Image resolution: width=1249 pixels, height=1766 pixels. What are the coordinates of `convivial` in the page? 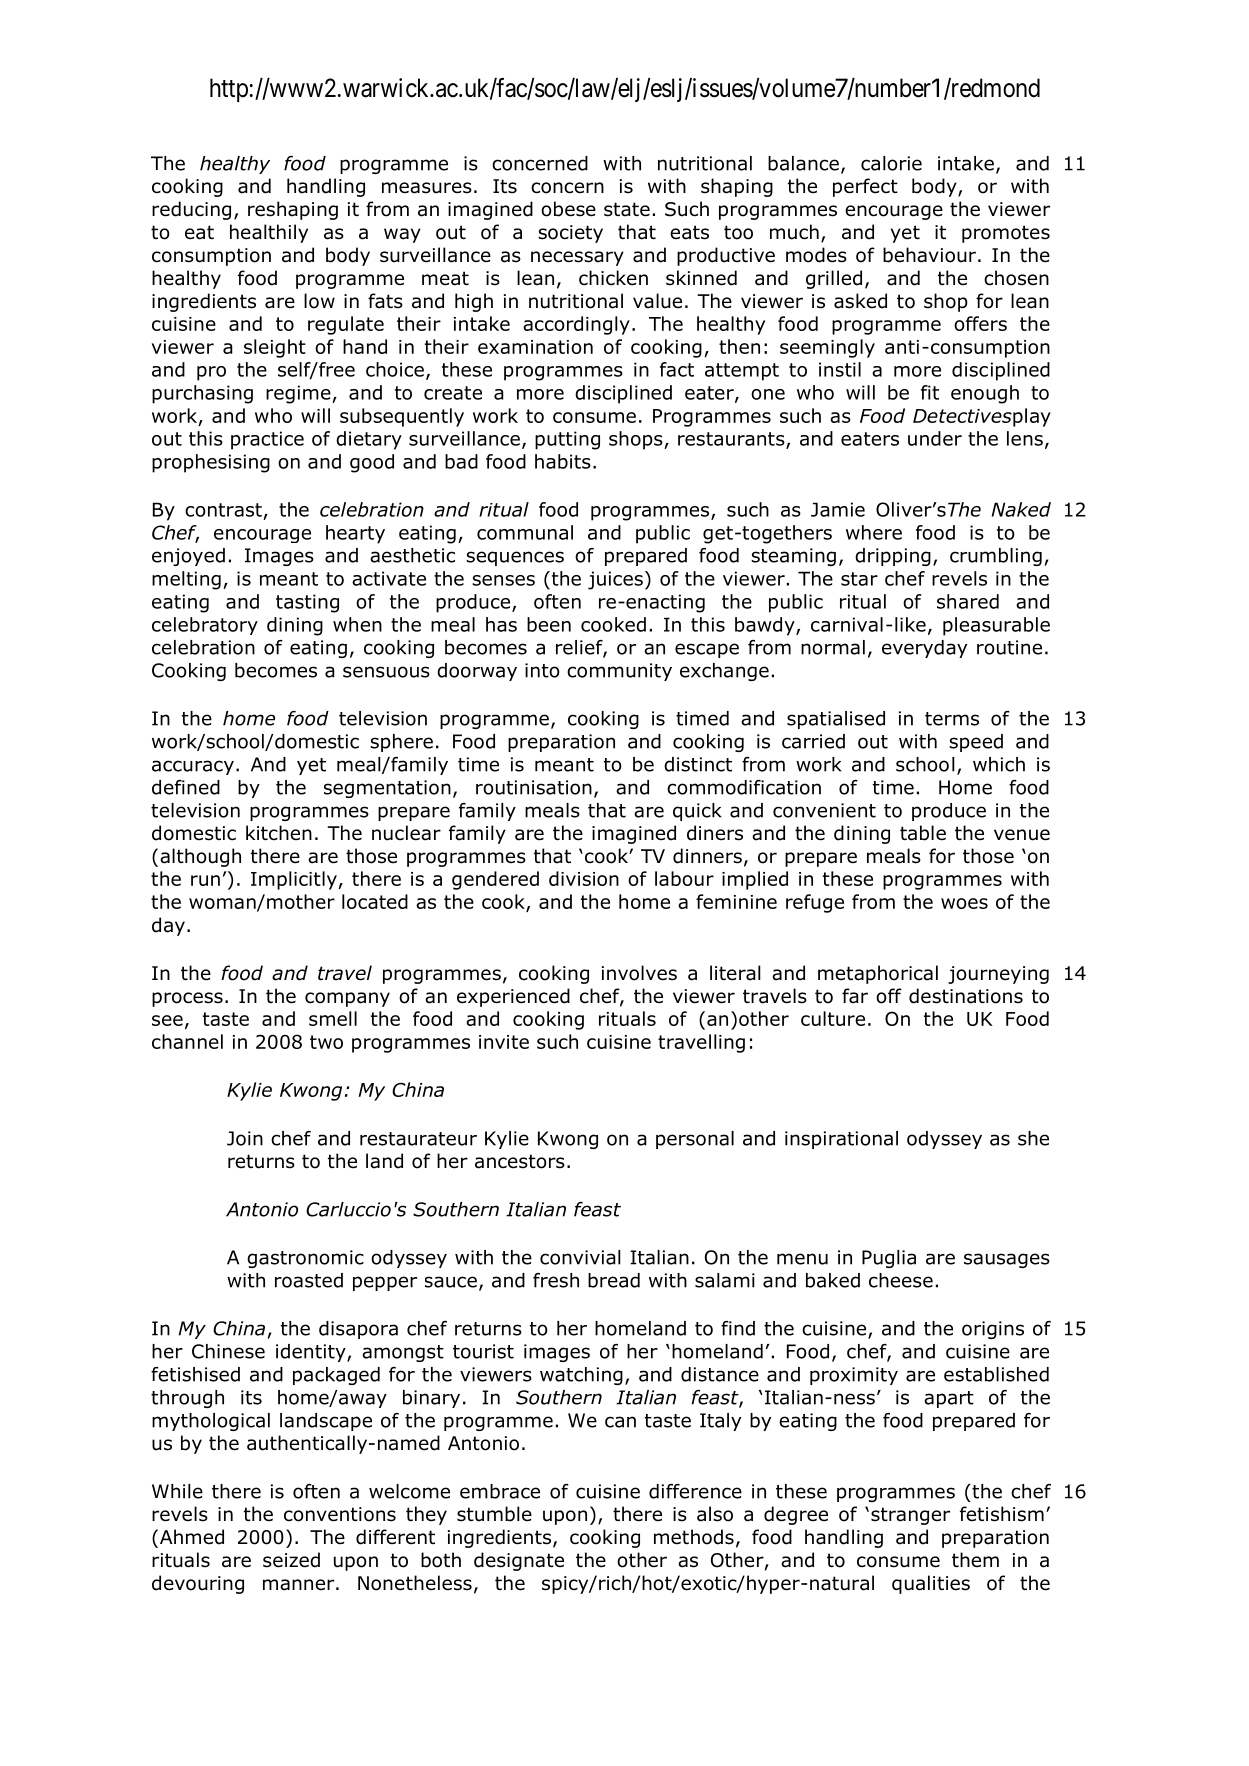 It's located at (580, 1257).
